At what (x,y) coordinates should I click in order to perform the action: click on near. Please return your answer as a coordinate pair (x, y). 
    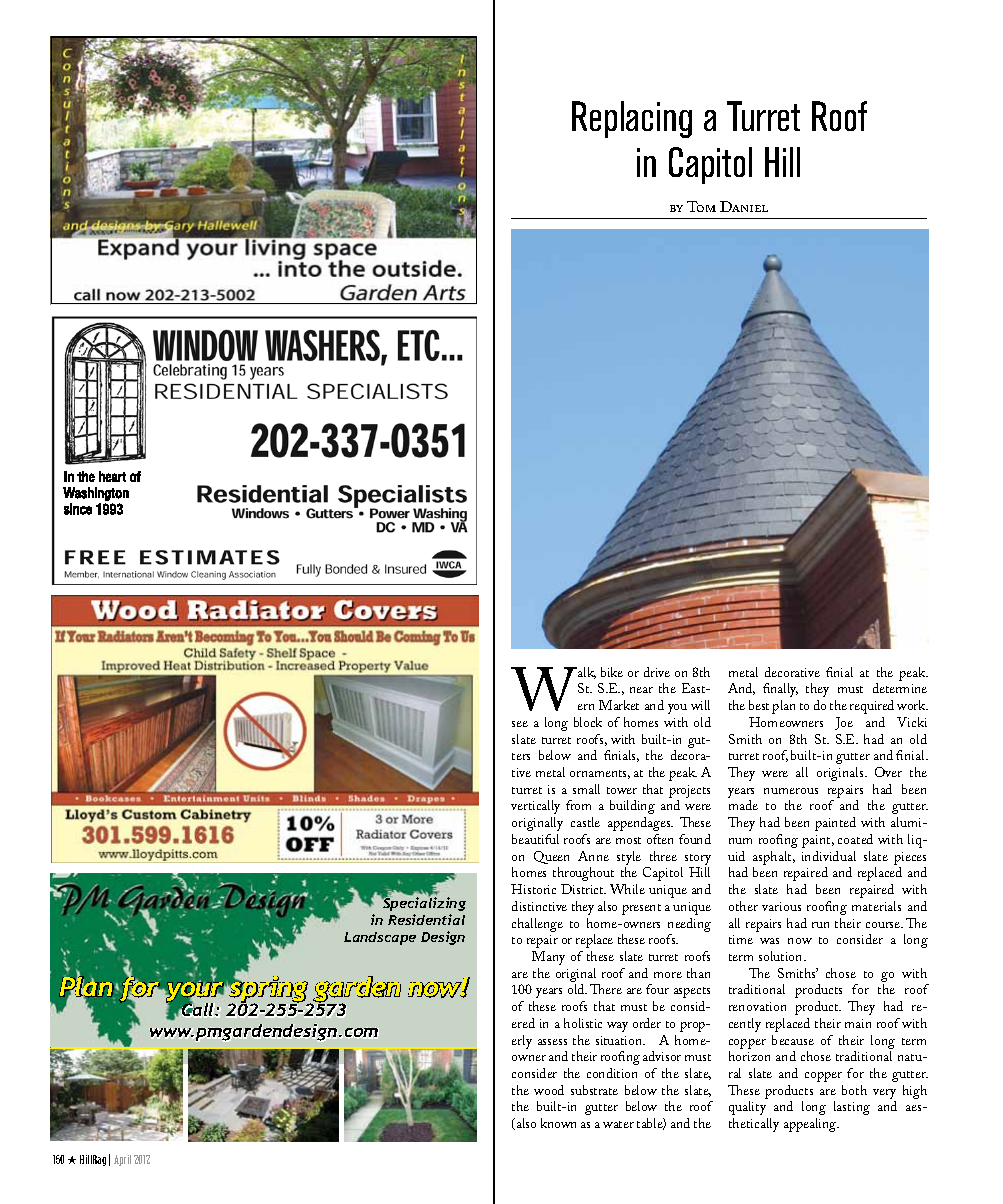
    Looking at the image, I should click on (641, 690).
